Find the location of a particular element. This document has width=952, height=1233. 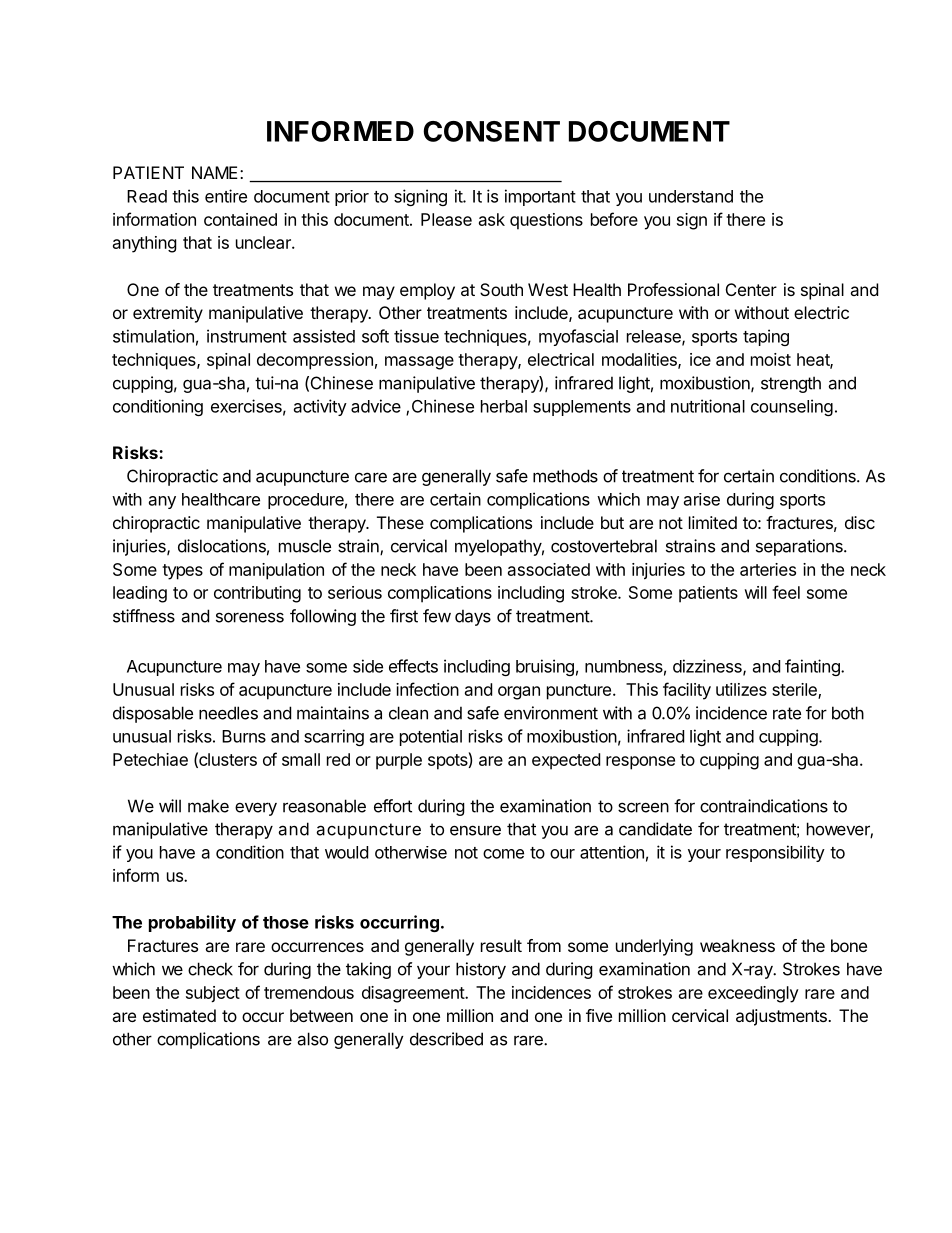

moist is located at coordinates (771, 359).
